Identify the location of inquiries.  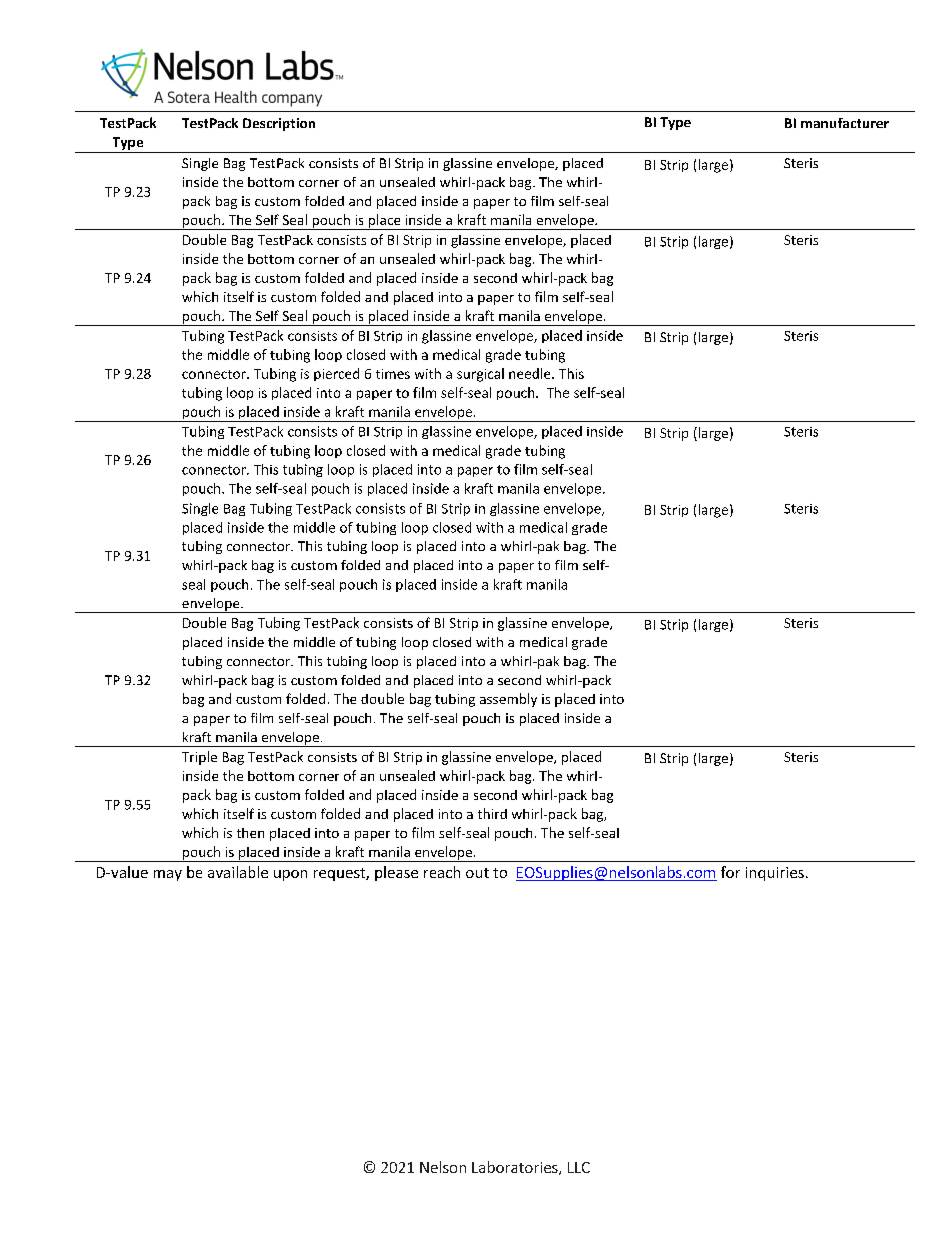
(775, 874).
